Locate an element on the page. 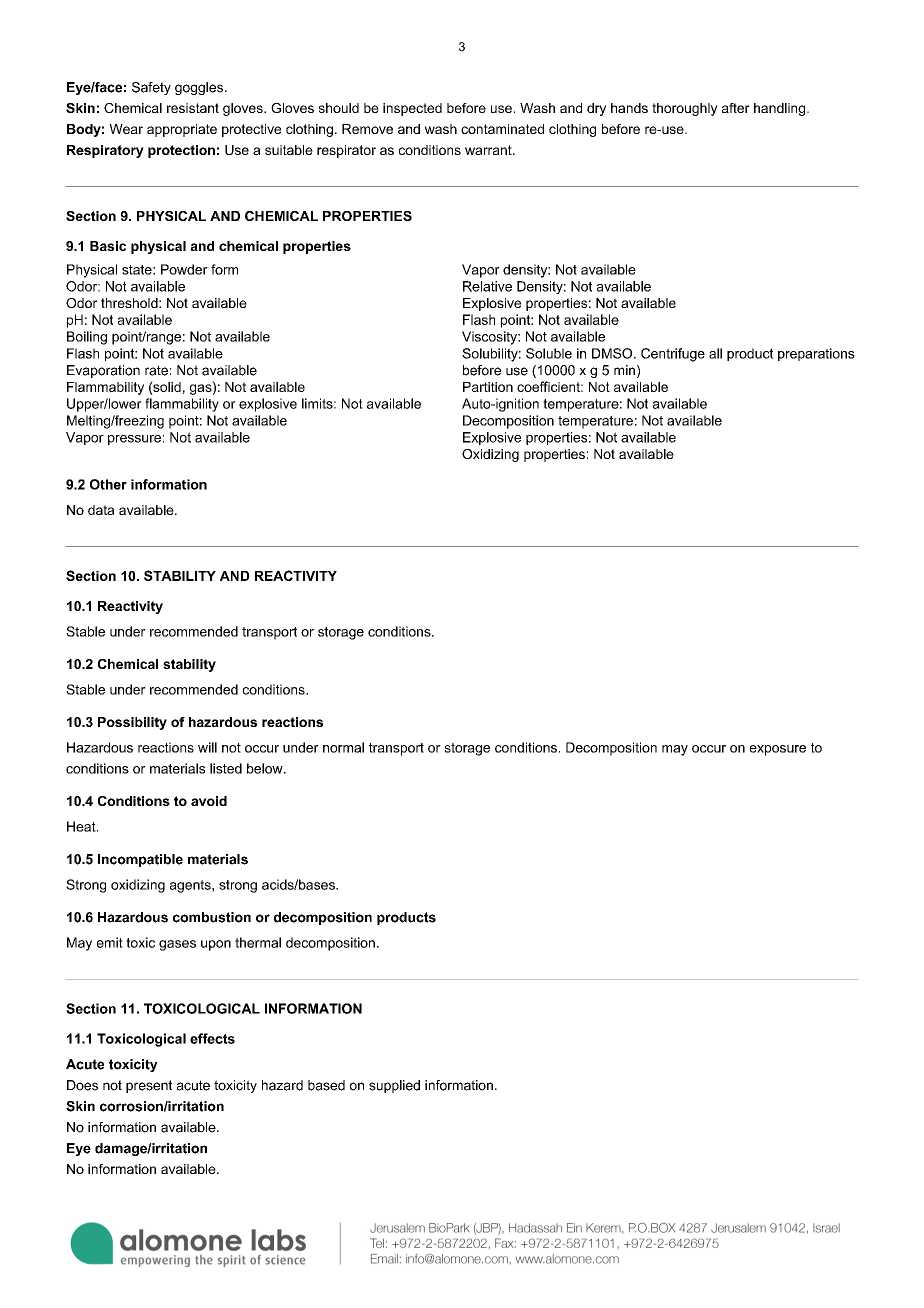 The width and height of the document is (924, 1308). data is located at coordinates (101, 510).
